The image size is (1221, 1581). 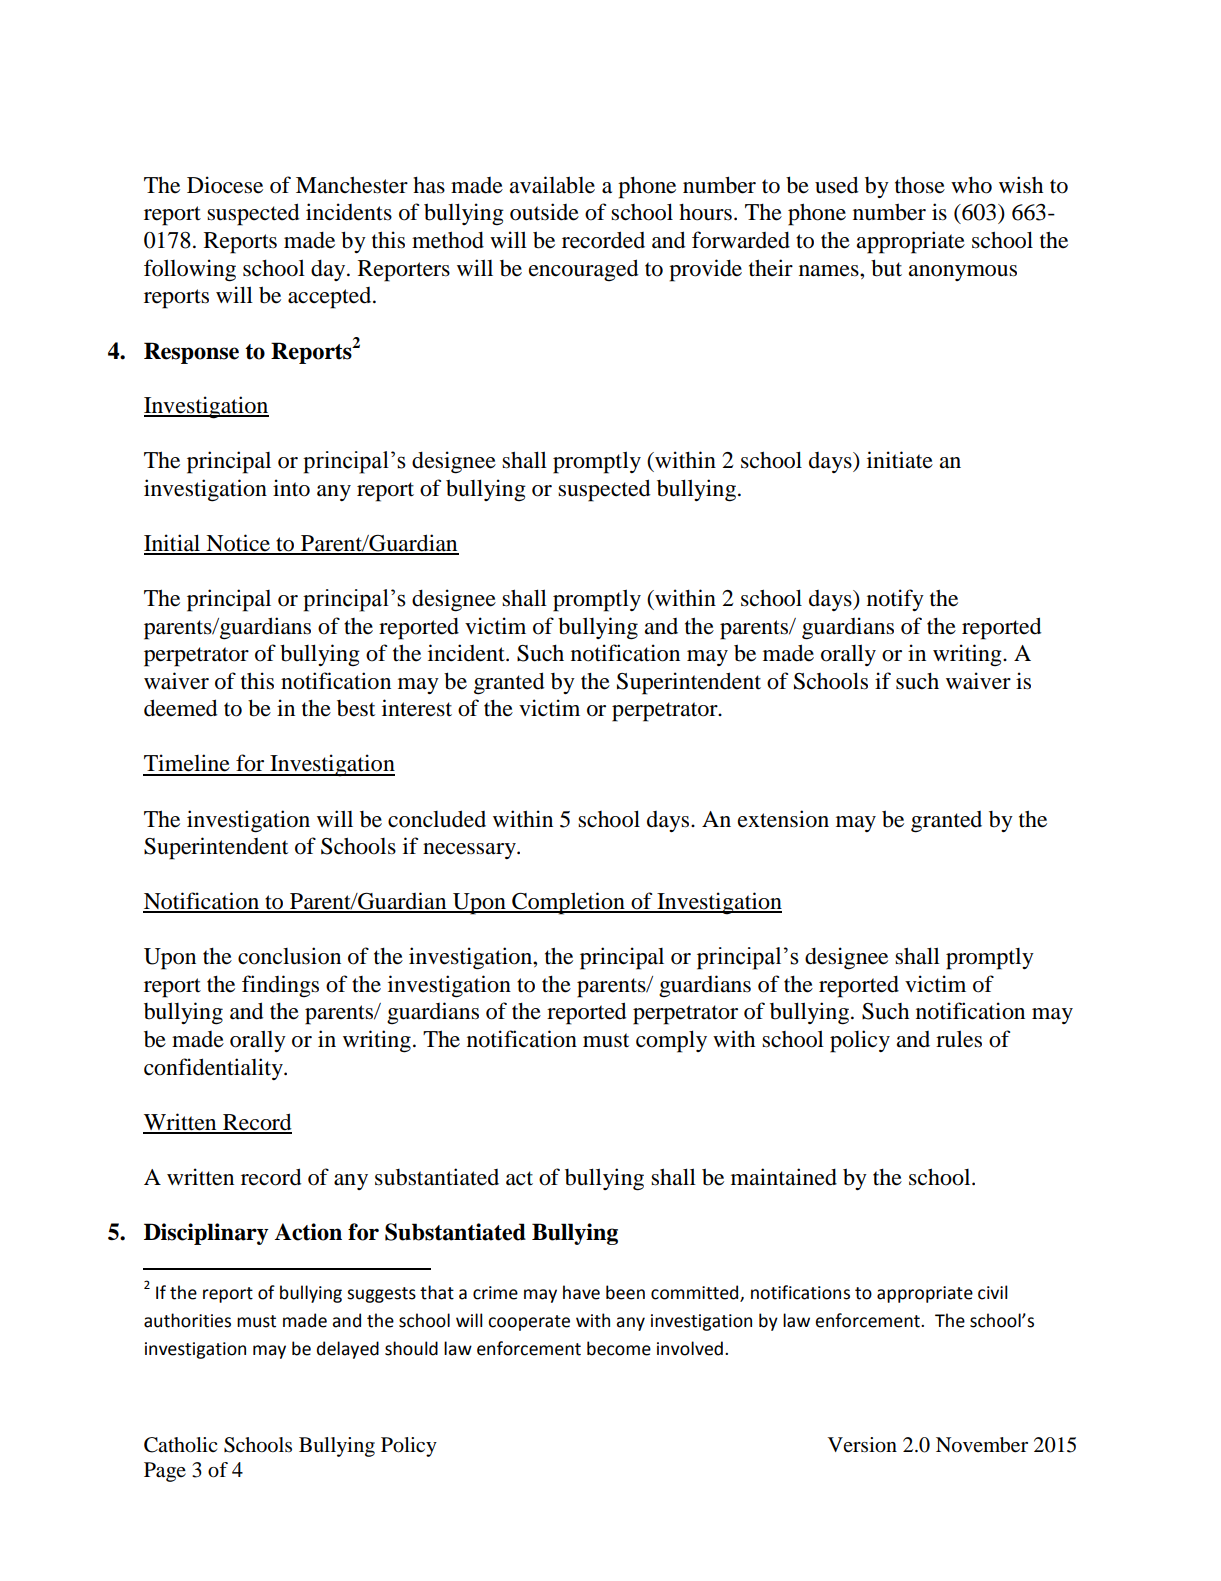 What do you see at coordinates (180, 1445) in the screenshot?
I see `Catholic` at bounding box center [180, 1445].
